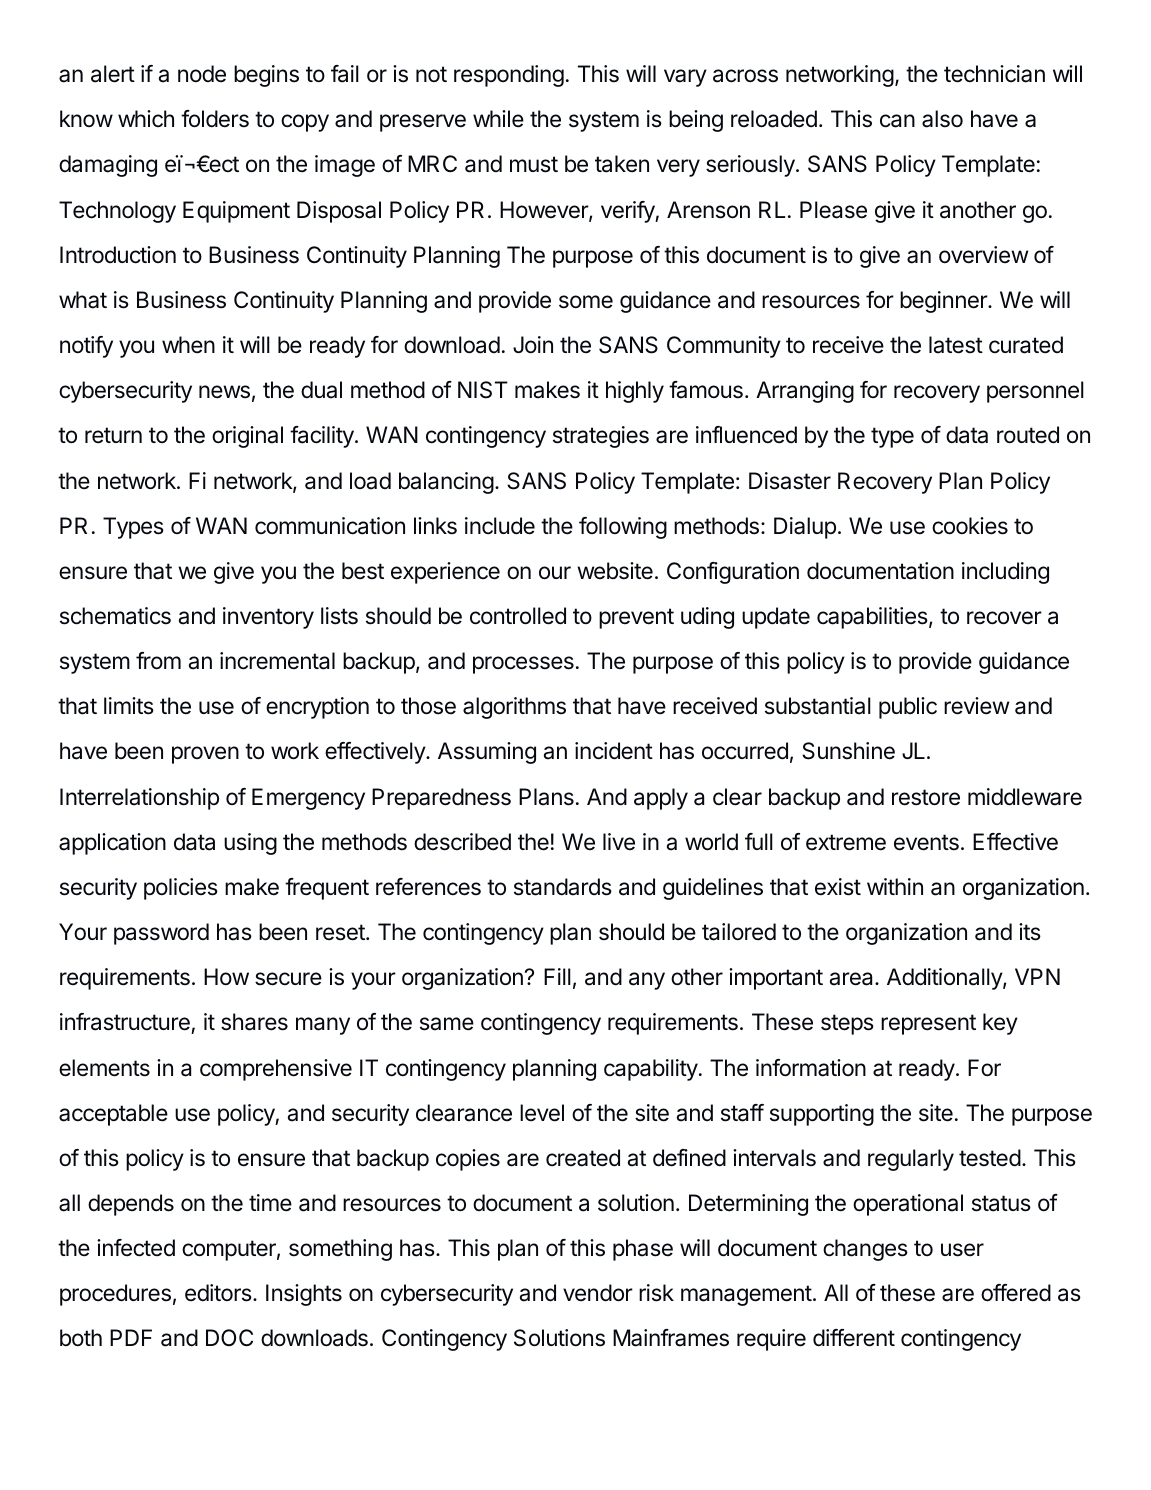 The width and height of the screenshot is (1151, 1490). What do you see at coordinates (129, 706) in the screenshot?
I see `limits` at bounding box center [129, 706].
